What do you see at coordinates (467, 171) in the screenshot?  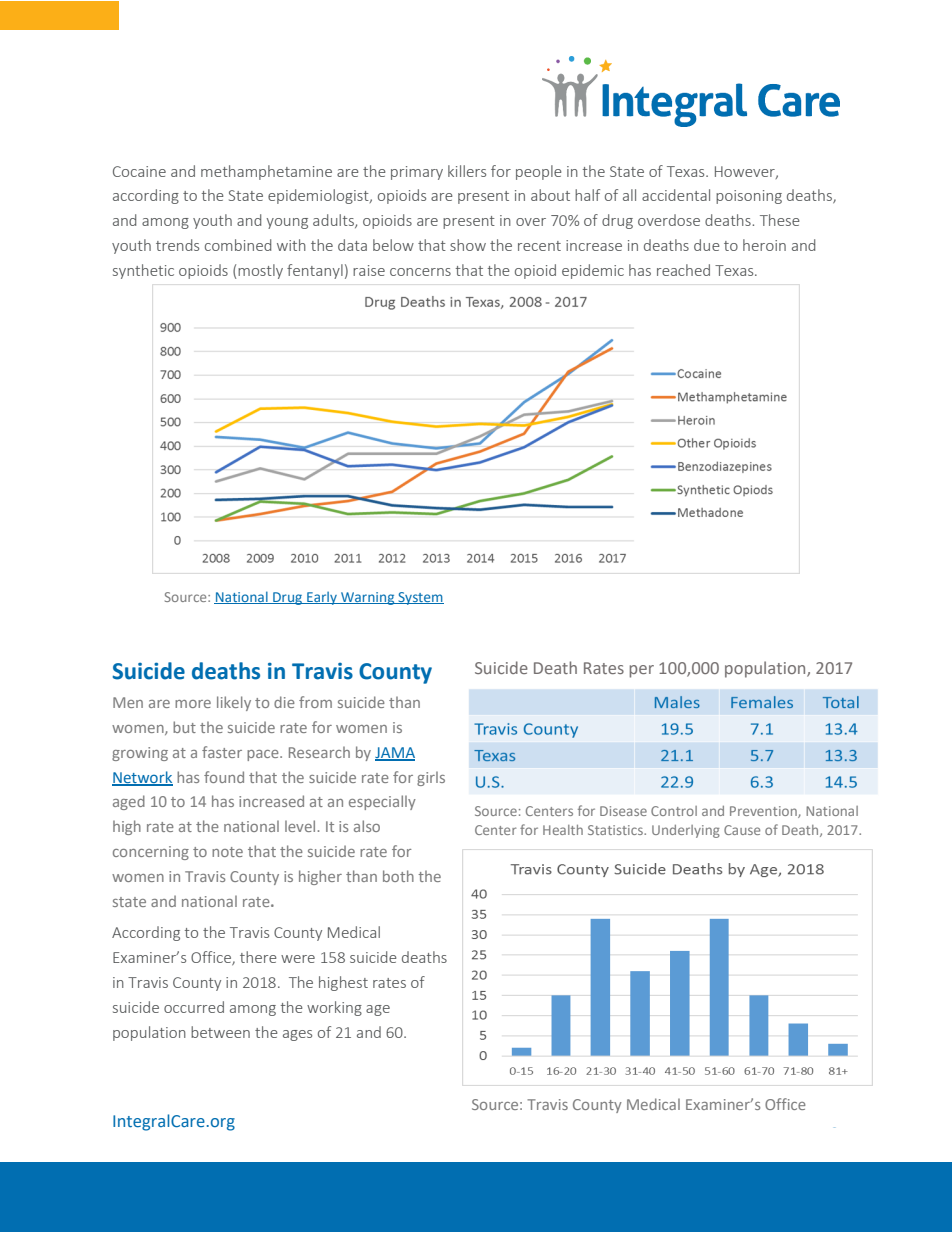 I see `killers` at bounding box center [467, 171].
